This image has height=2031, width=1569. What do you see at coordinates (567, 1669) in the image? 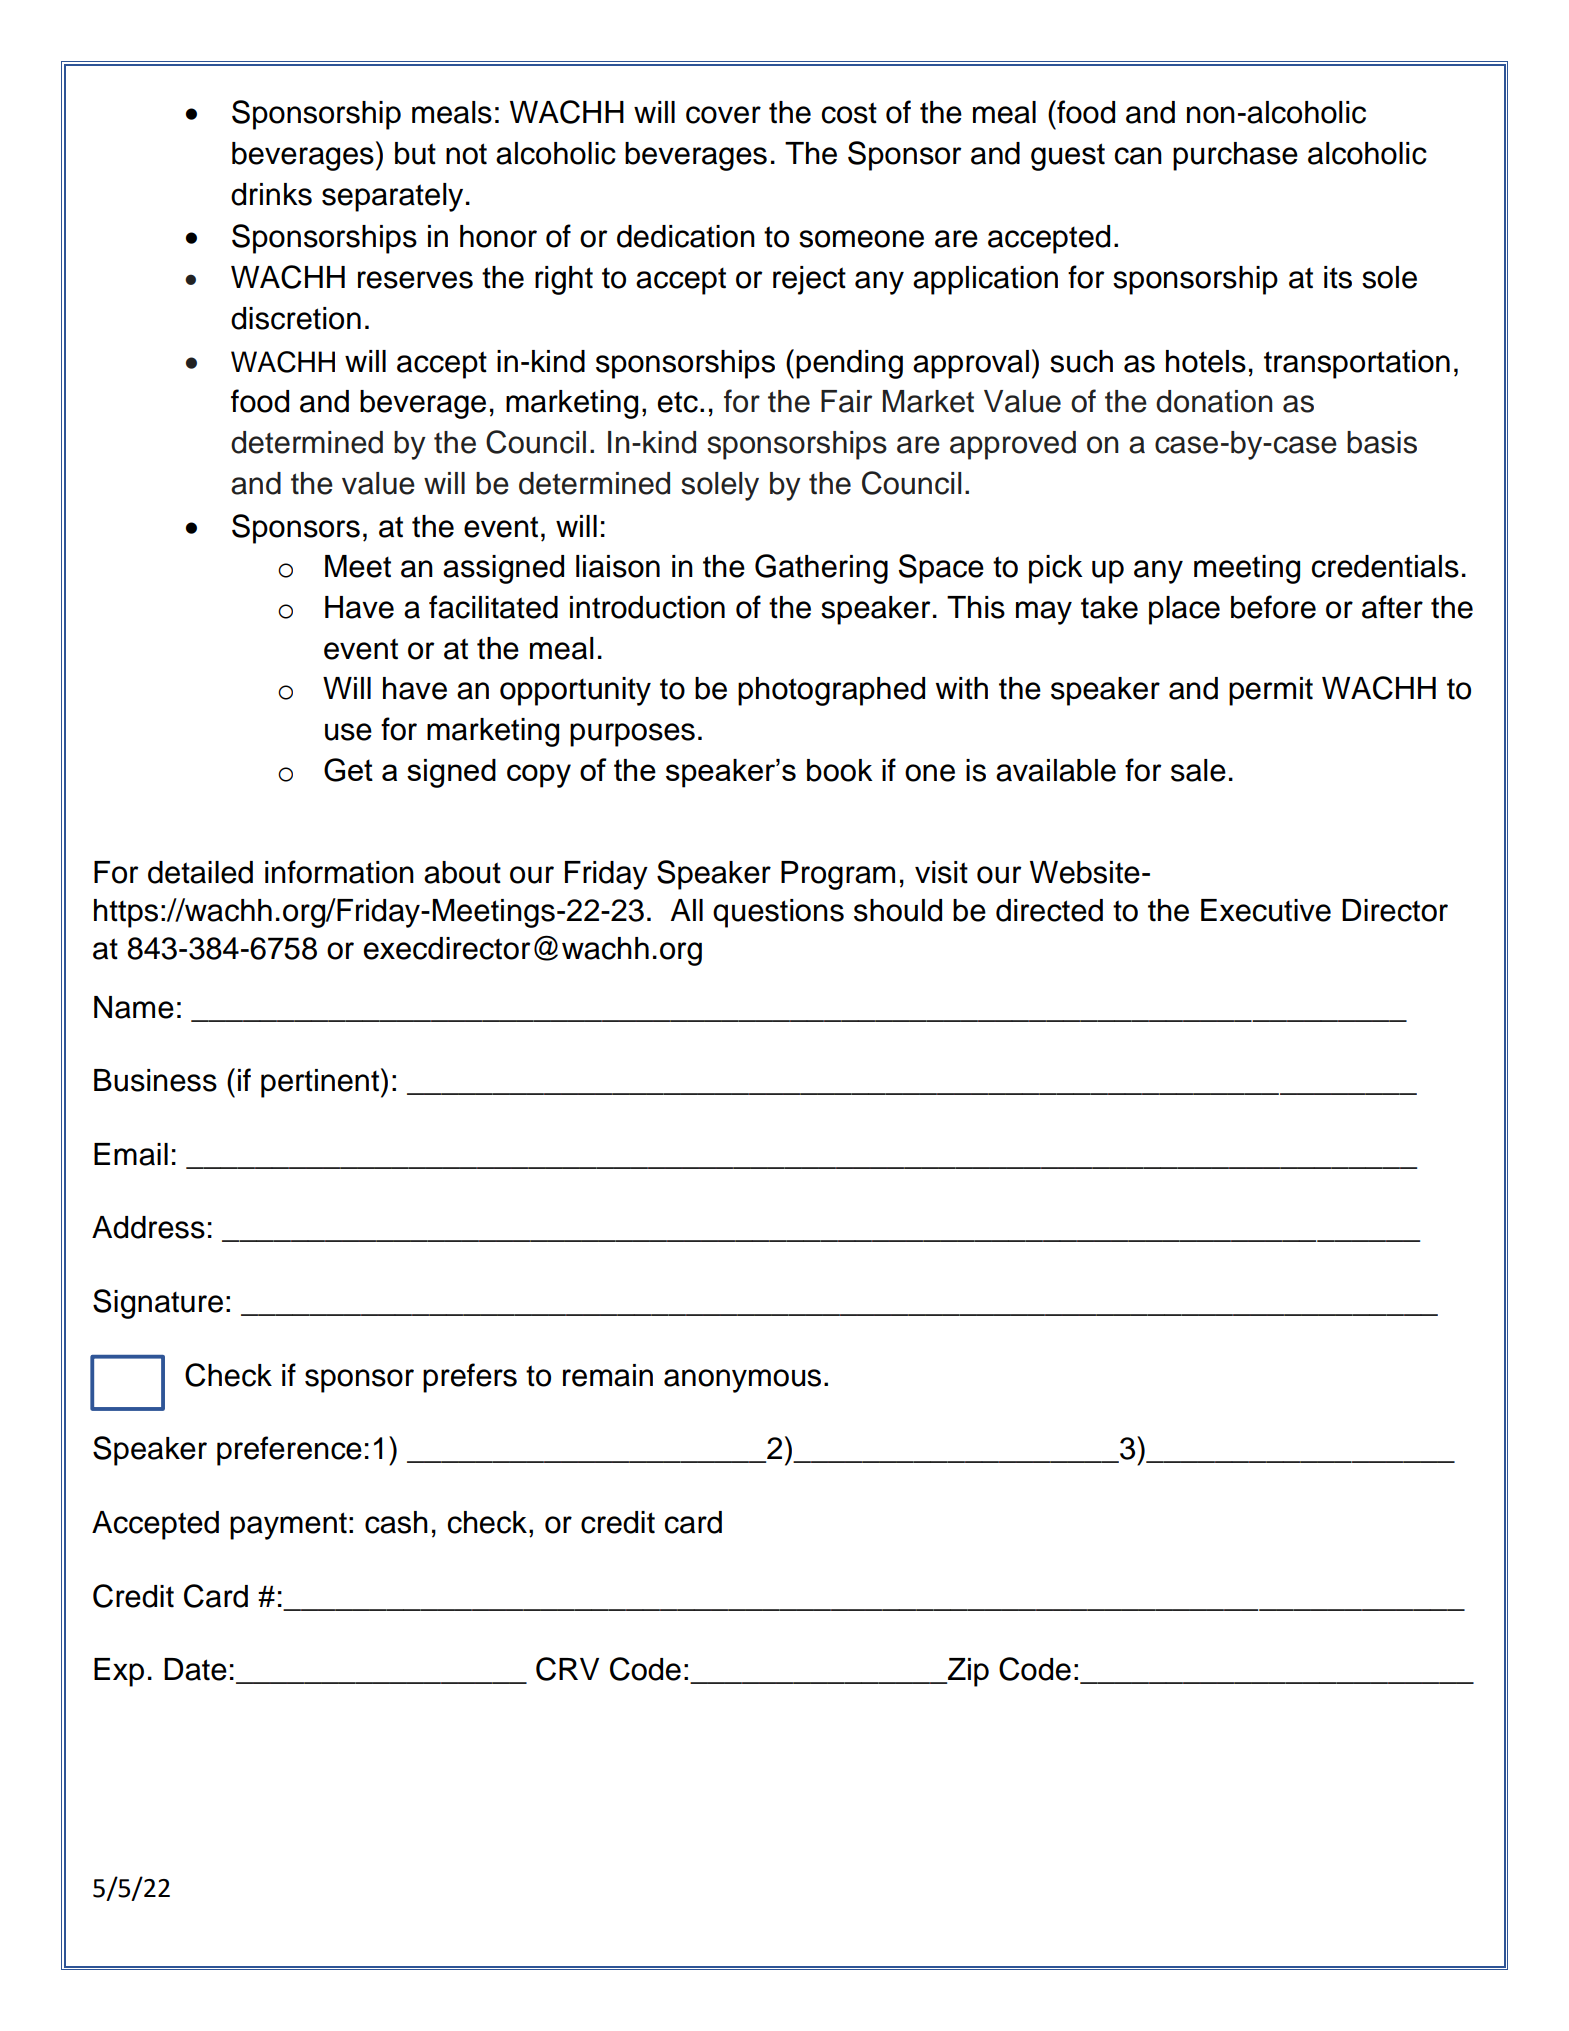
I see `CRV` at bounding box center [567, 1669].
